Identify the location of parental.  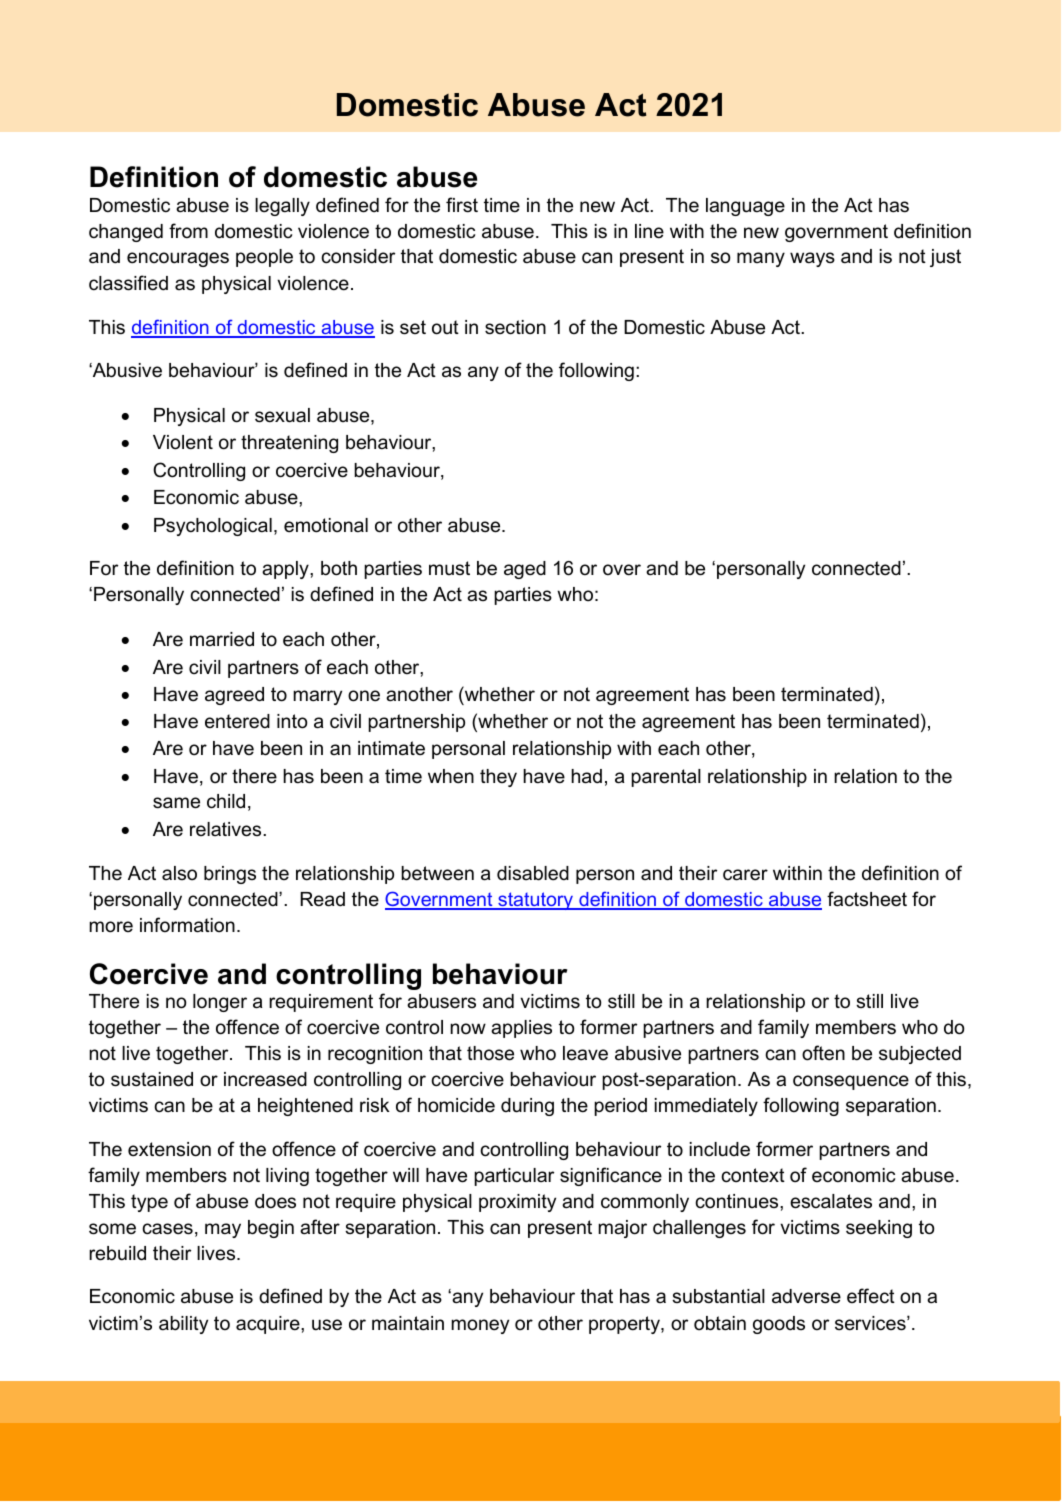
(666, 778).
